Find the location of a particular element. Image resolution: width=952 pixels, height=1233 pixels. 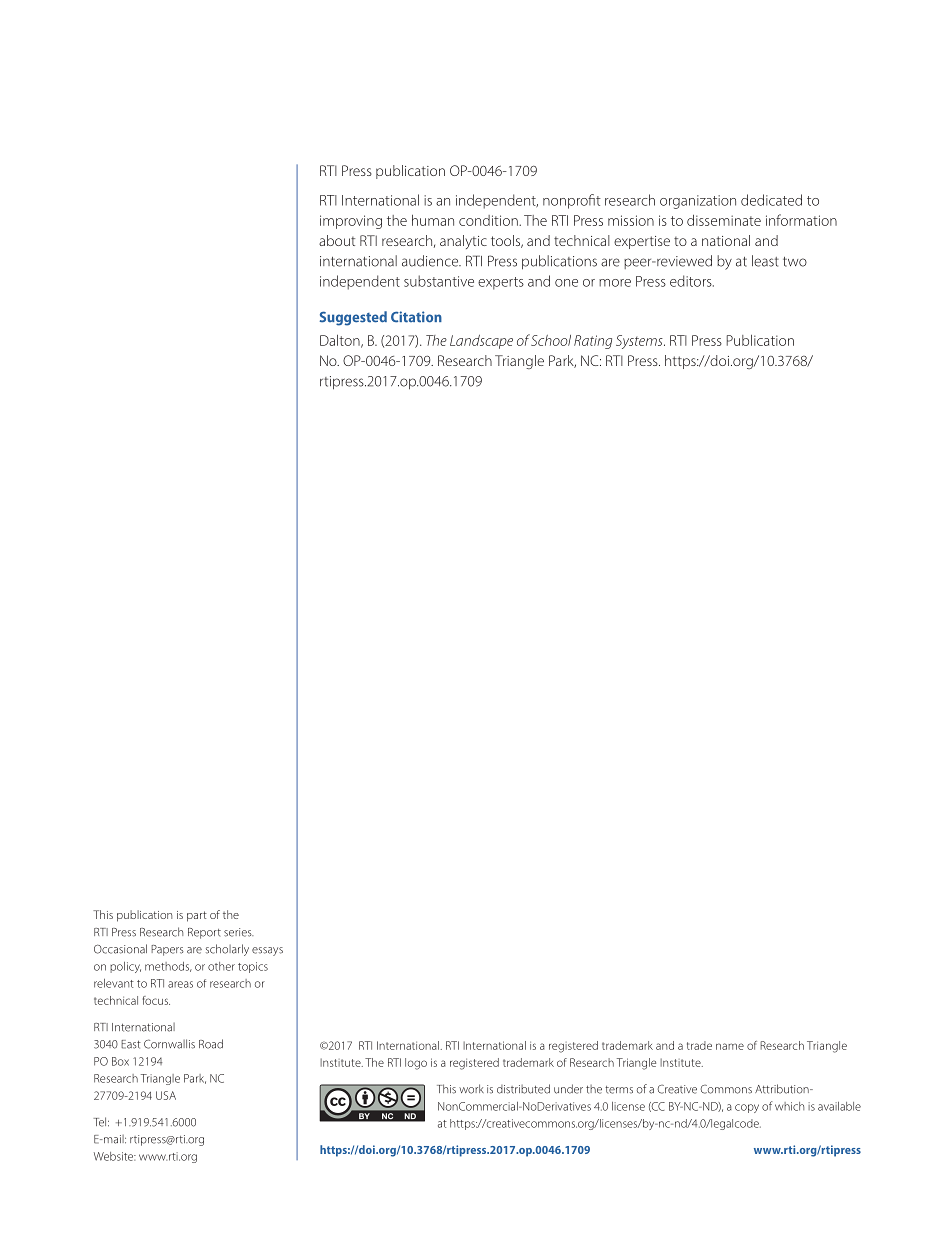

condition is located at coordinates (489, 220).
